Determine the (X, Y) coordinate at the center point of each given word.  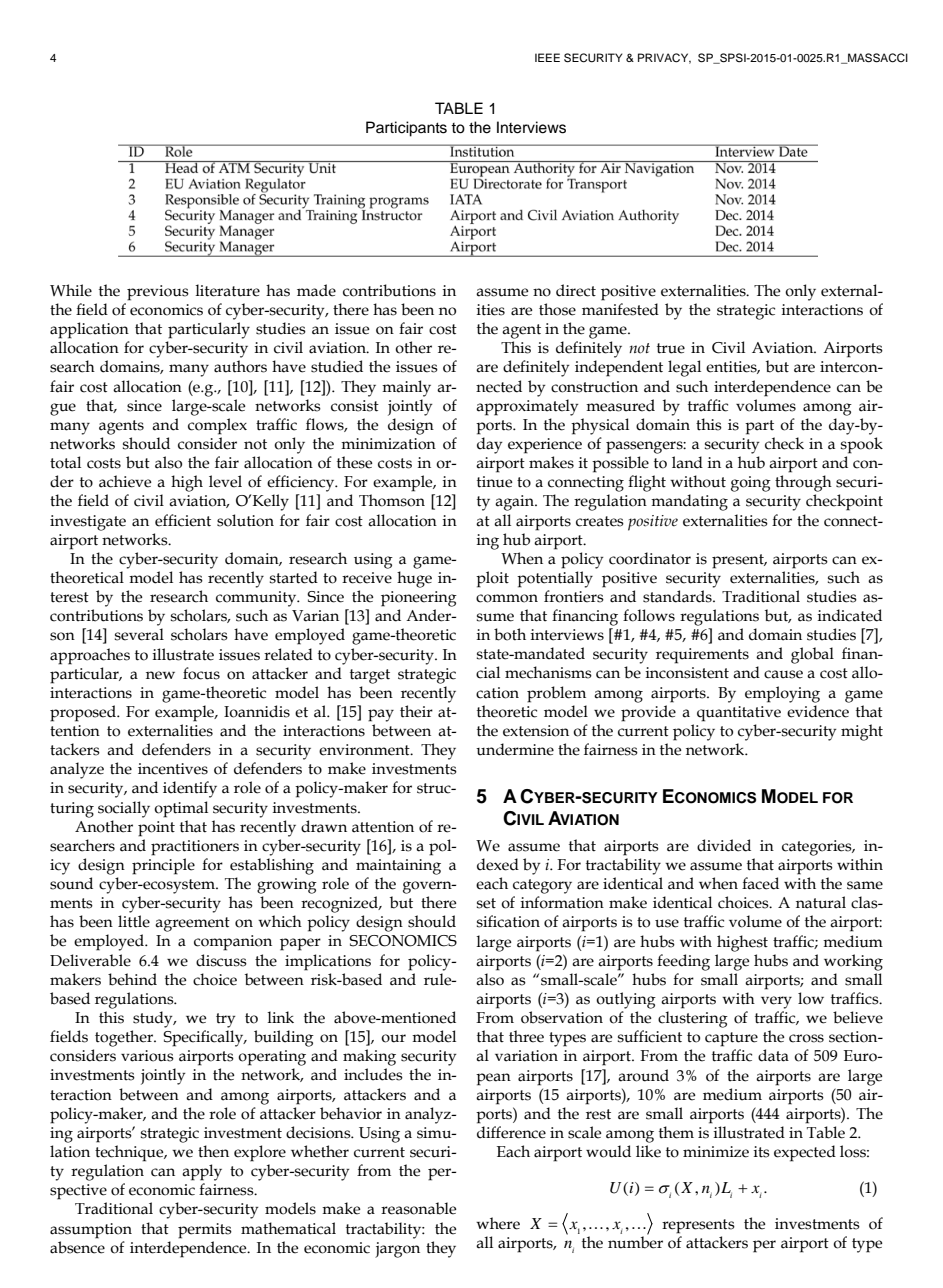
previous (158, 293)
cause (783, 674)
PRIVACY (664, 58)
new (160, 675)
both (510, 634)
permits (205, 1231)
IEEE (547, 57)
